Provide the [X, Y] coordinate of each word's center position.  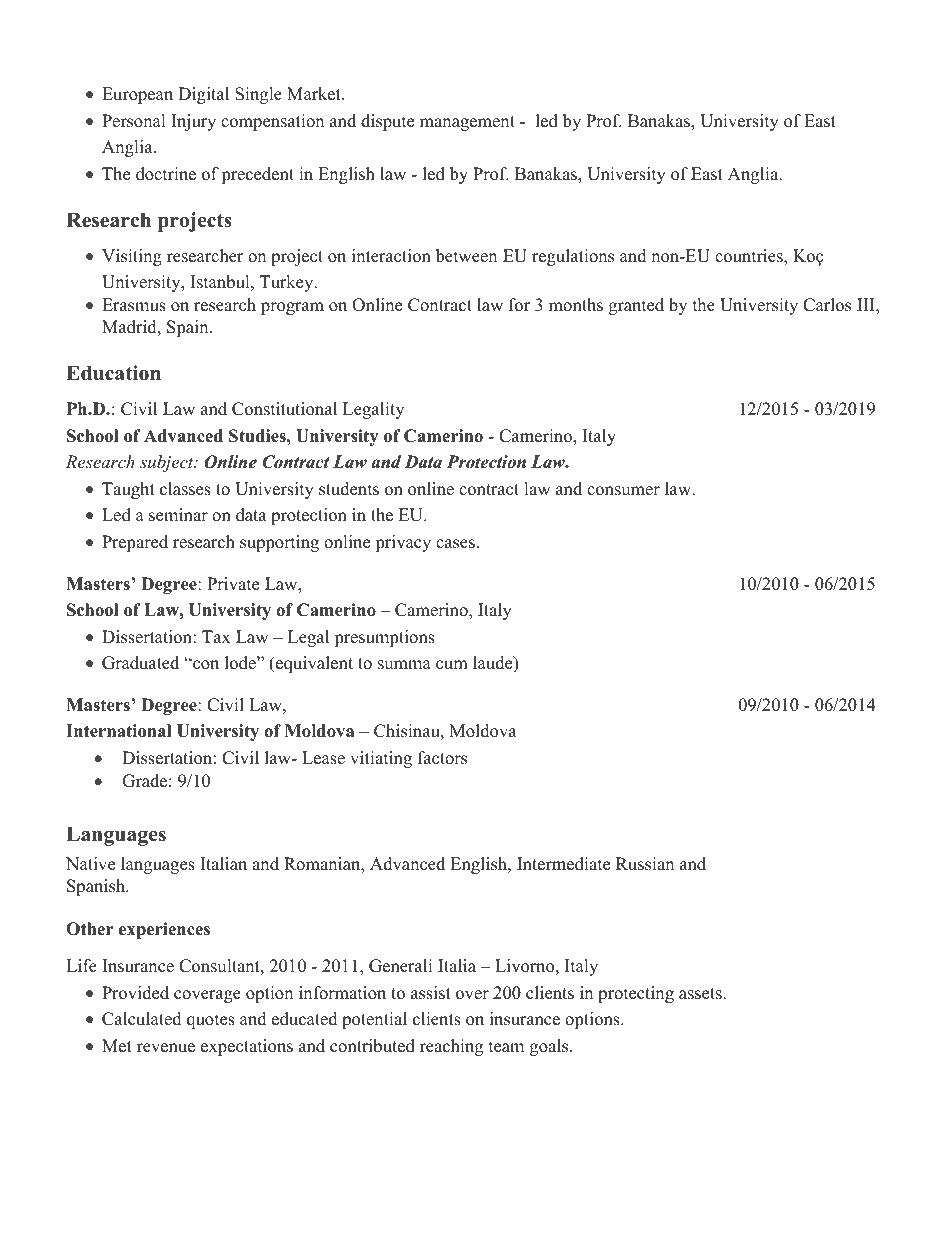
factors [442, 758]
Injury [193, 122]
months [576, 305]
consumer [623, 491]
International [118, 731]
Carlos [827, 305]
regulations [573, 257]
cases [455, 544]
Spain [189, 328]
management [467, 123]
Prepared [135, 543]
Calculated [142, 1019]
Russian [645, 864]
